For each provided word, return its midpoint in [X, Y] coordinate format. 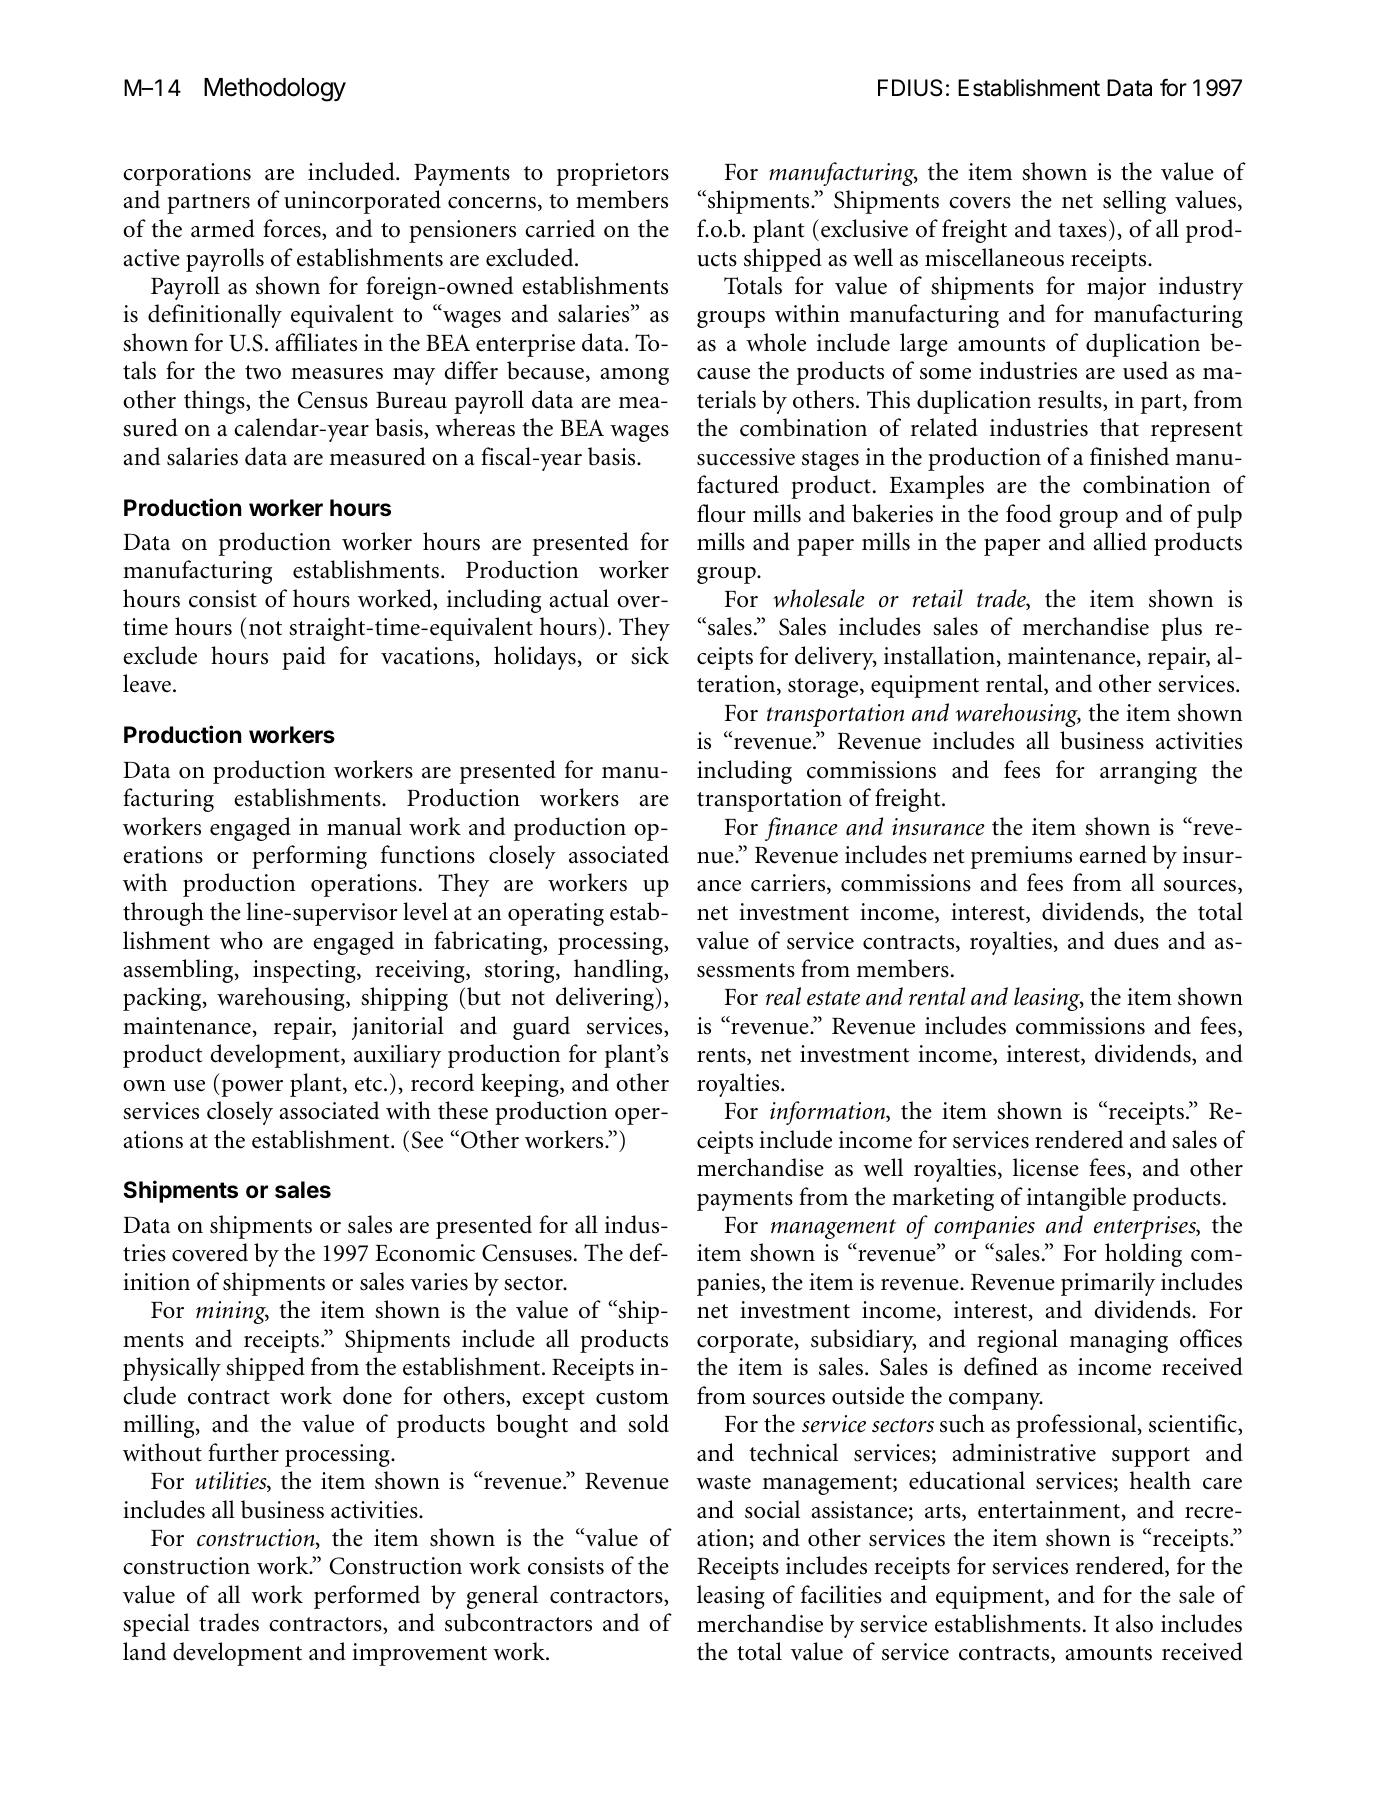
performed [367, 1597]
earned [1113, 854]
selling [1134, 202]
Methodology [275, 90]
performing [309, 857]
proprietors [613, 174]
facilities [841, 1594]
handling [619, 971]
